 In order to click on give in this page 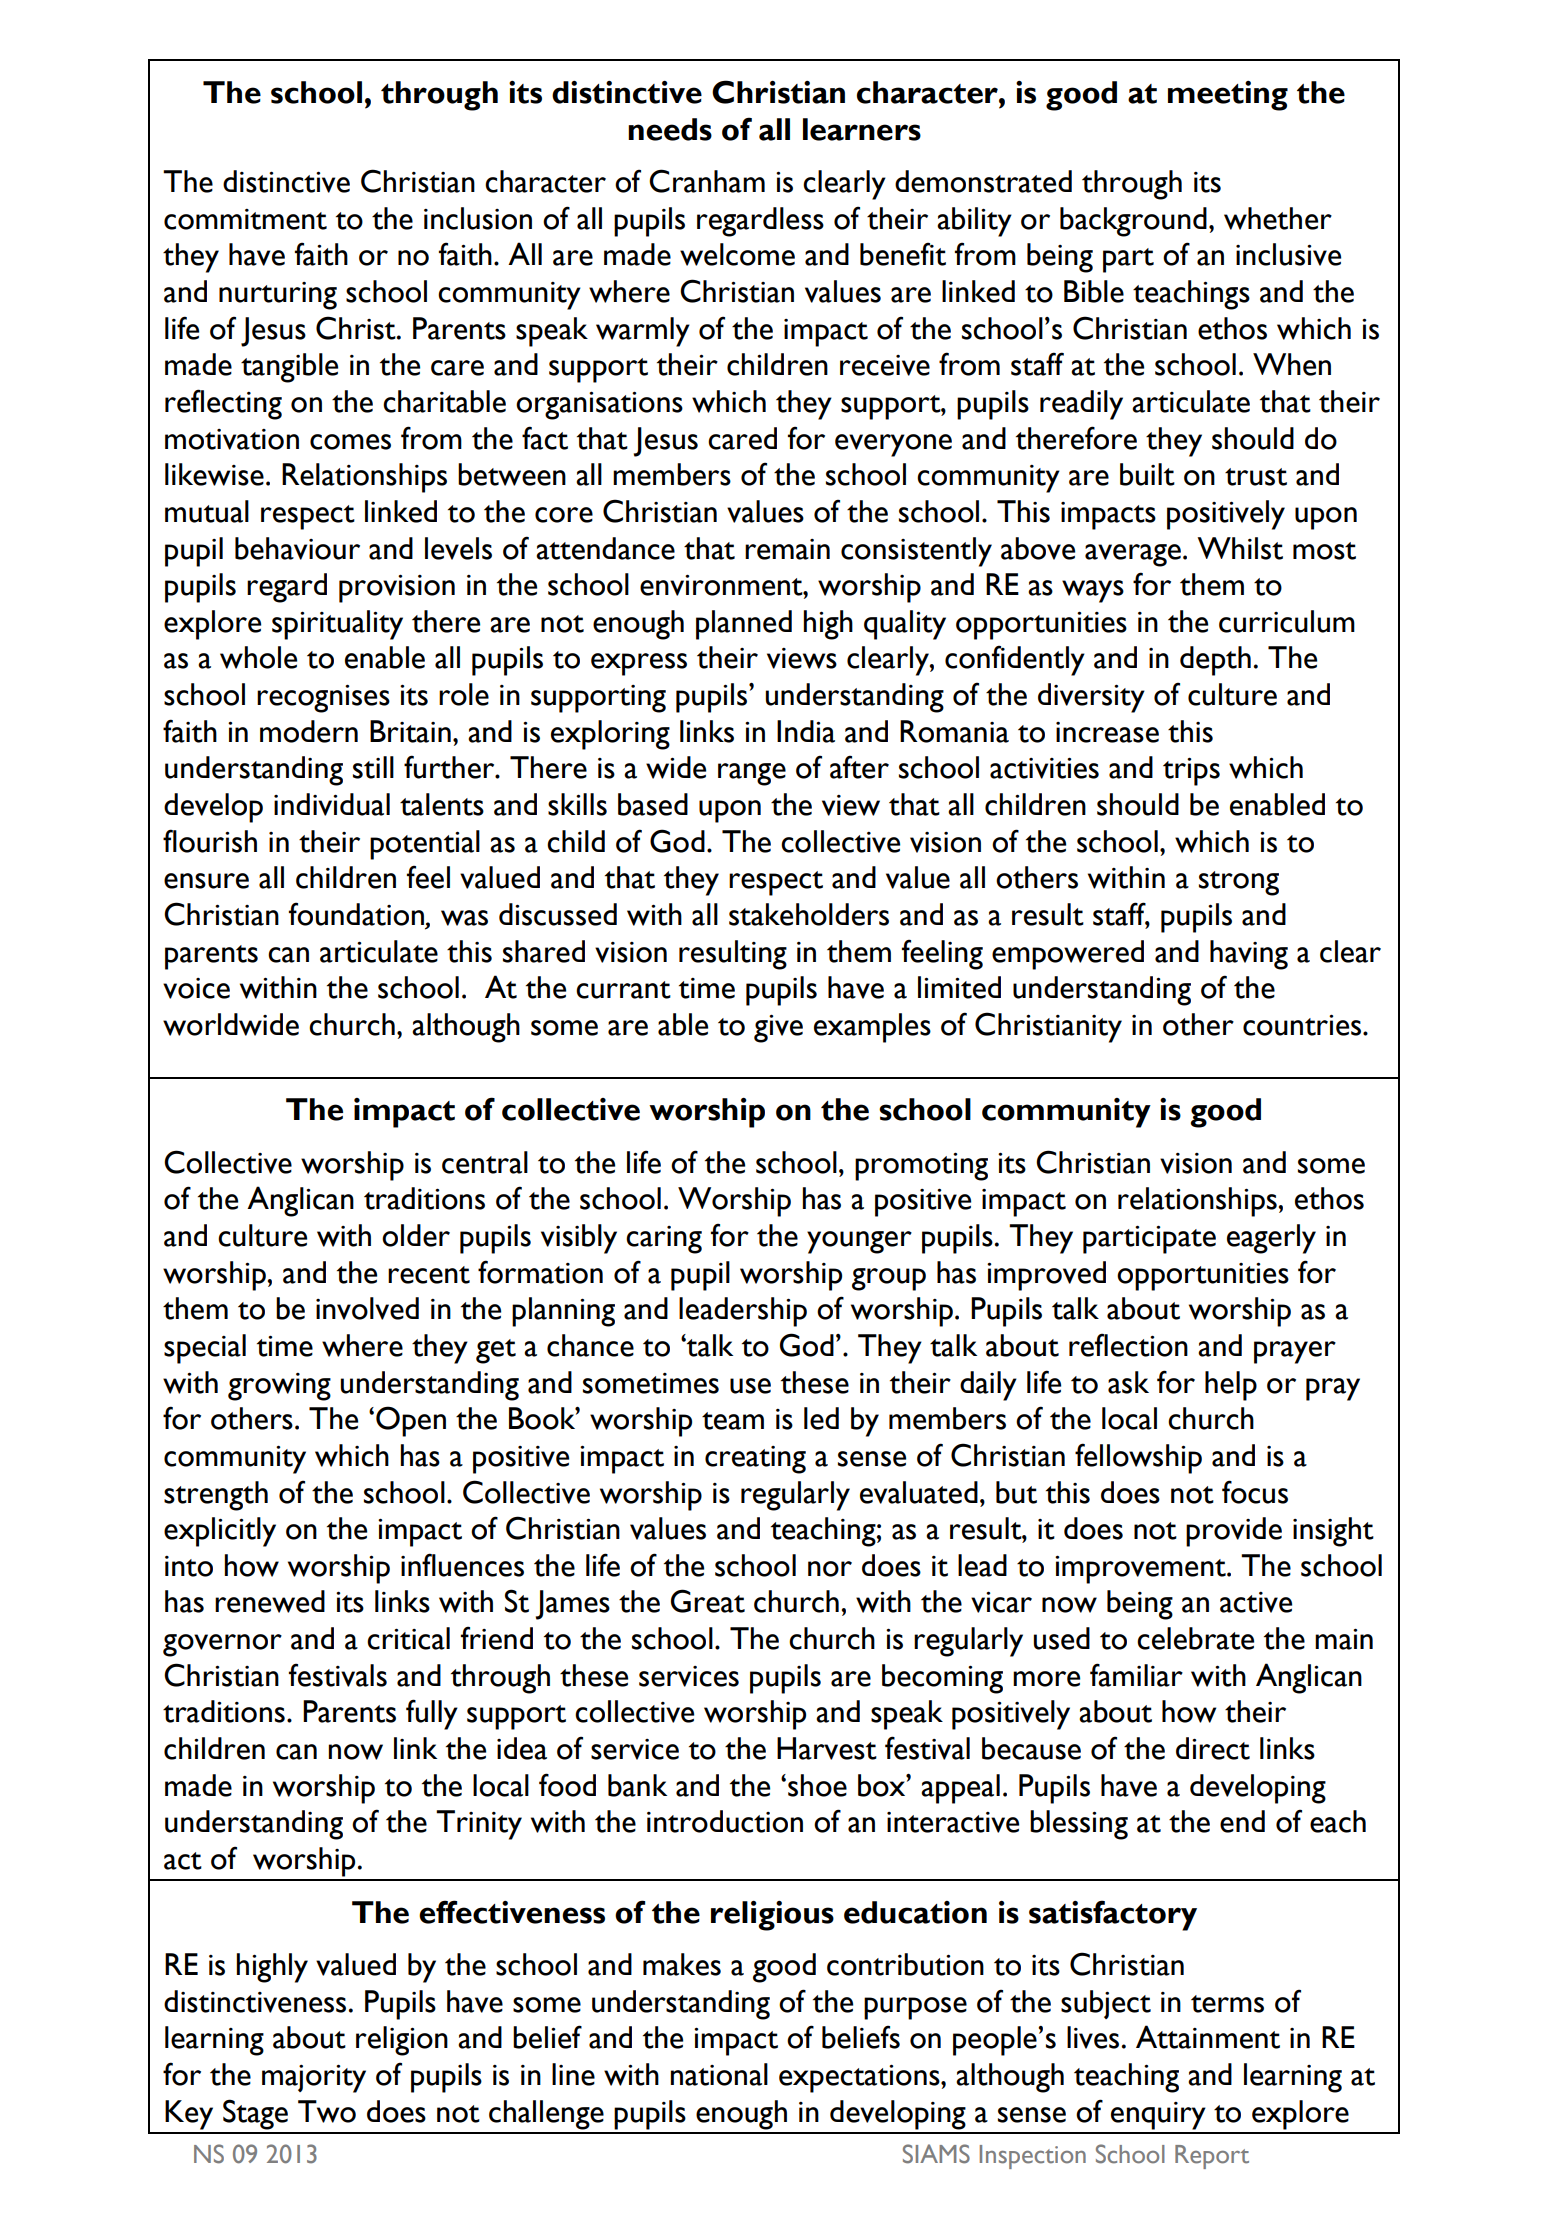, I will do `click(778, 1028)`.
